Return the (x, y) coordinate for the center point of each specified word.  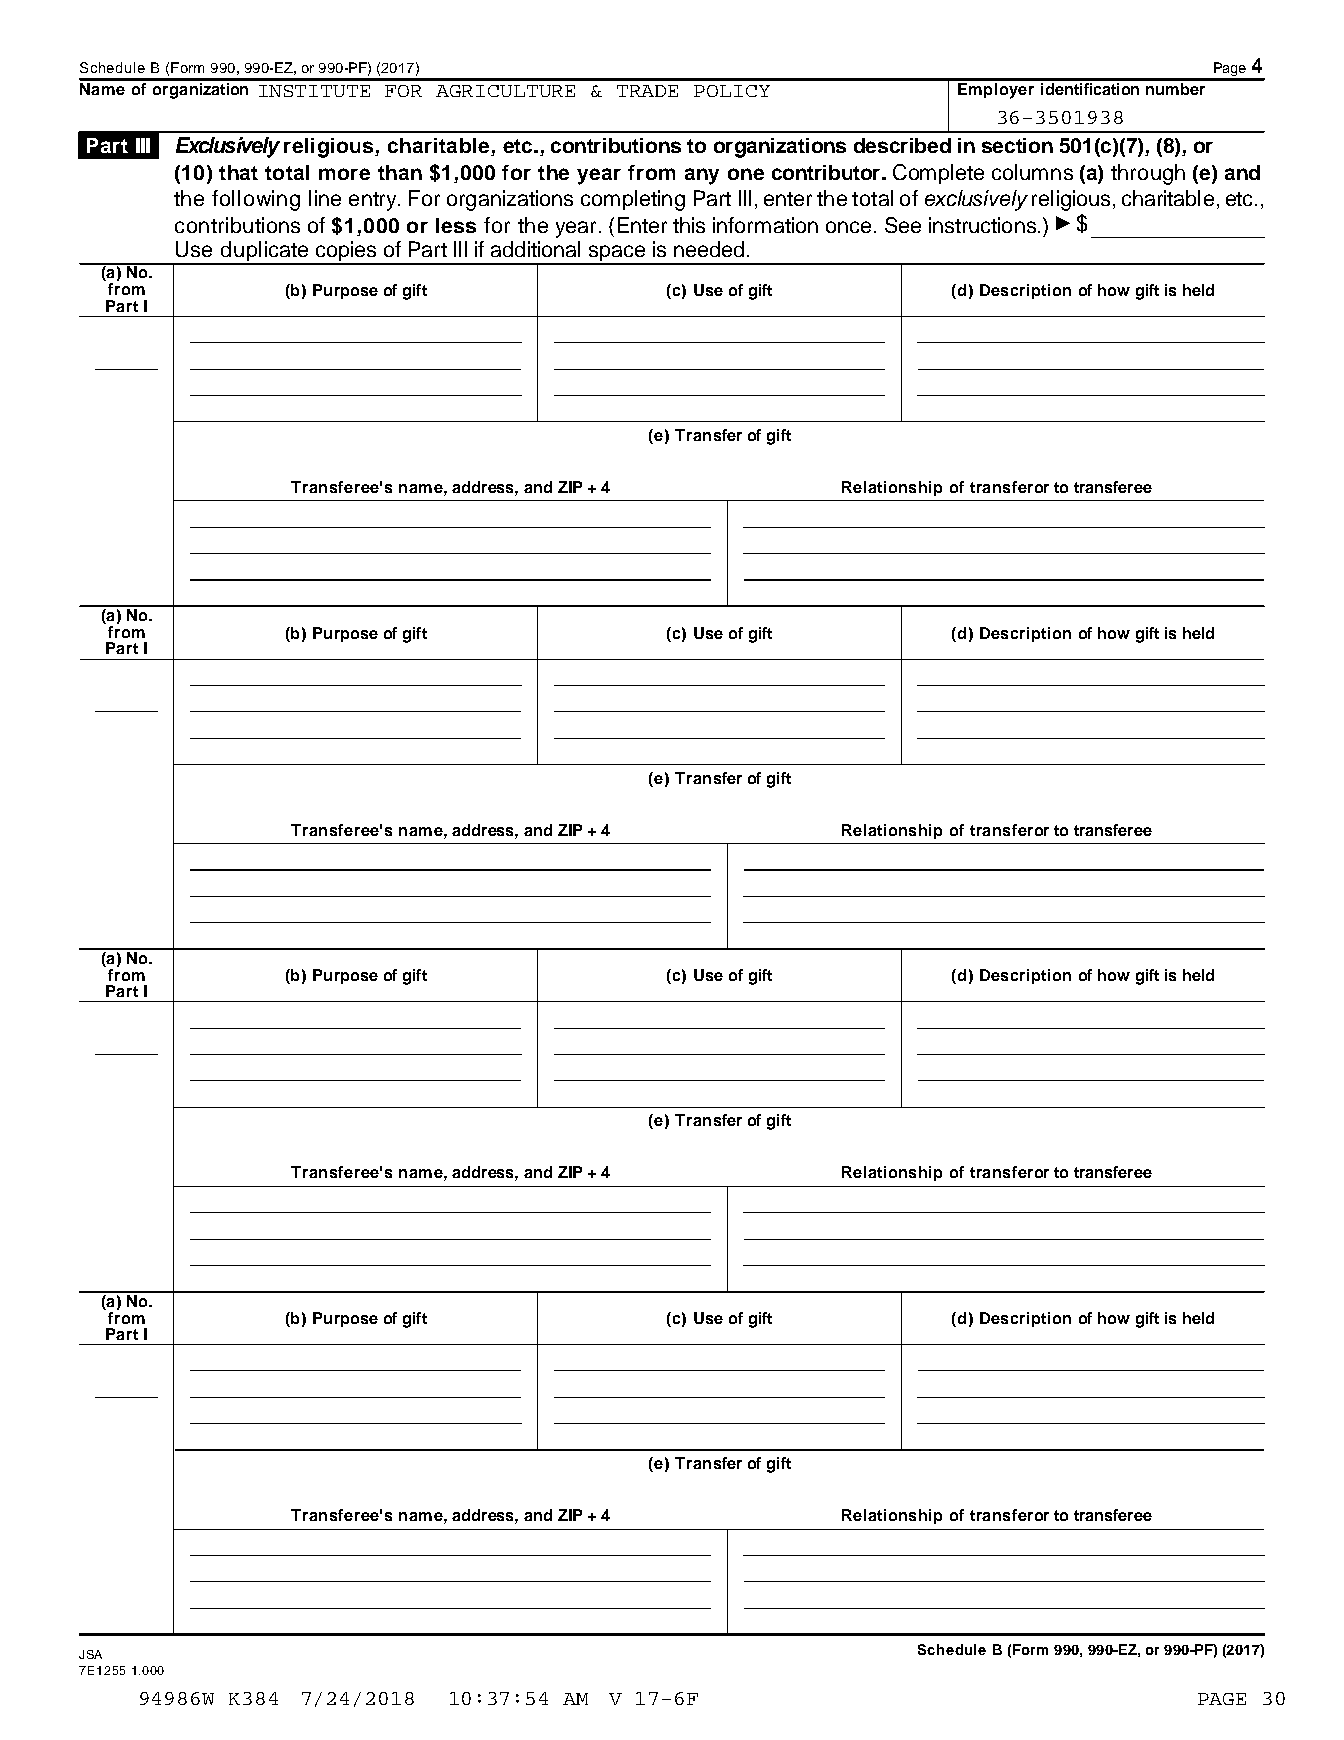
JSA (90, 1654)
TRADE (647, 91)
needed (709, 249)
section (1017, 145)
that (238, 172)
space (617, 254)
